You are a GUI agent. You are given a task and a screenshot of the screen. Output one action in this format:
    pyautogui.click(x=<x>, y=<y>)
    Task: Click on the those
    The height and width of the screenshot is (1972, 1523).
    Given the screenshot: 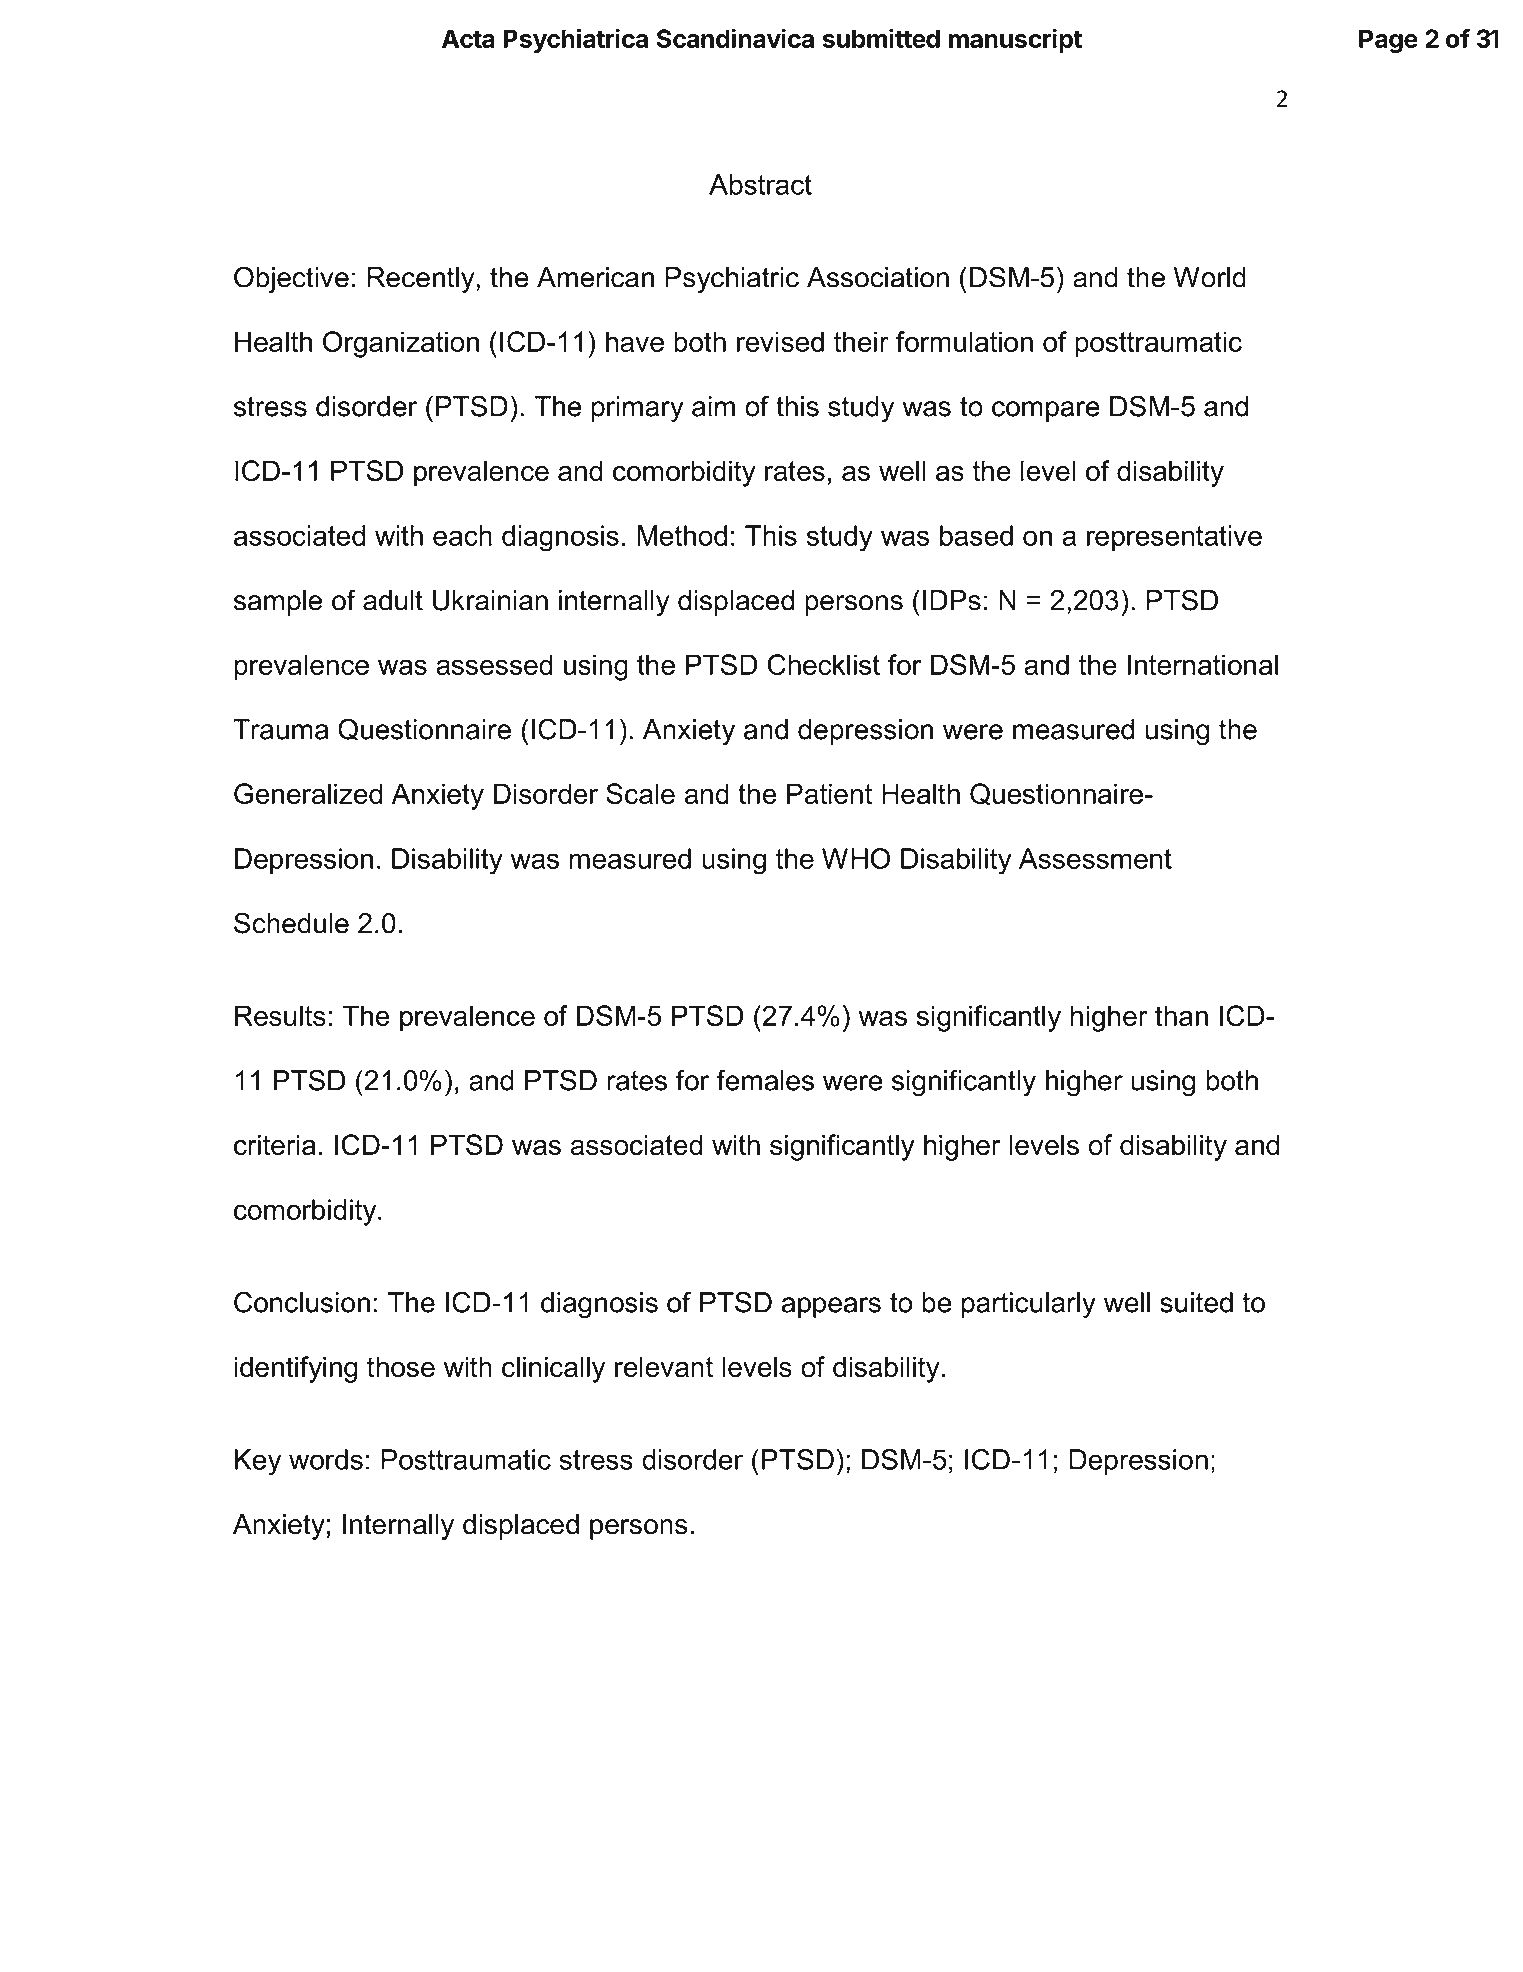 What is the action you would take?
    pyautogui.click(x=401, y=1366)
